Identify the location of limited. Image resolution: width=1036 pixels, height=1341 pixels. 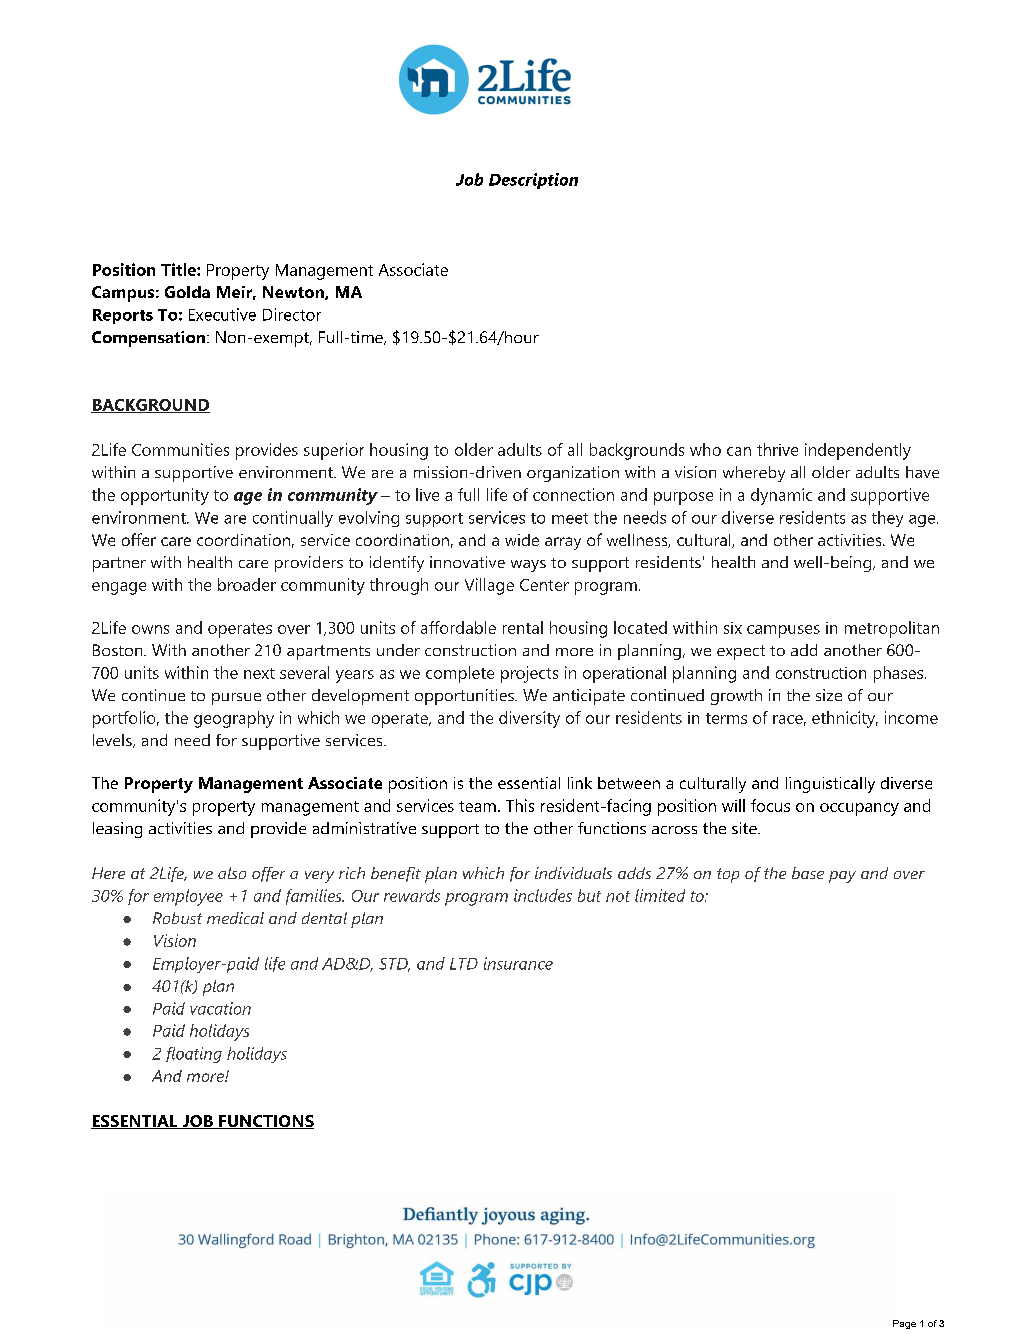
(660, 895).
